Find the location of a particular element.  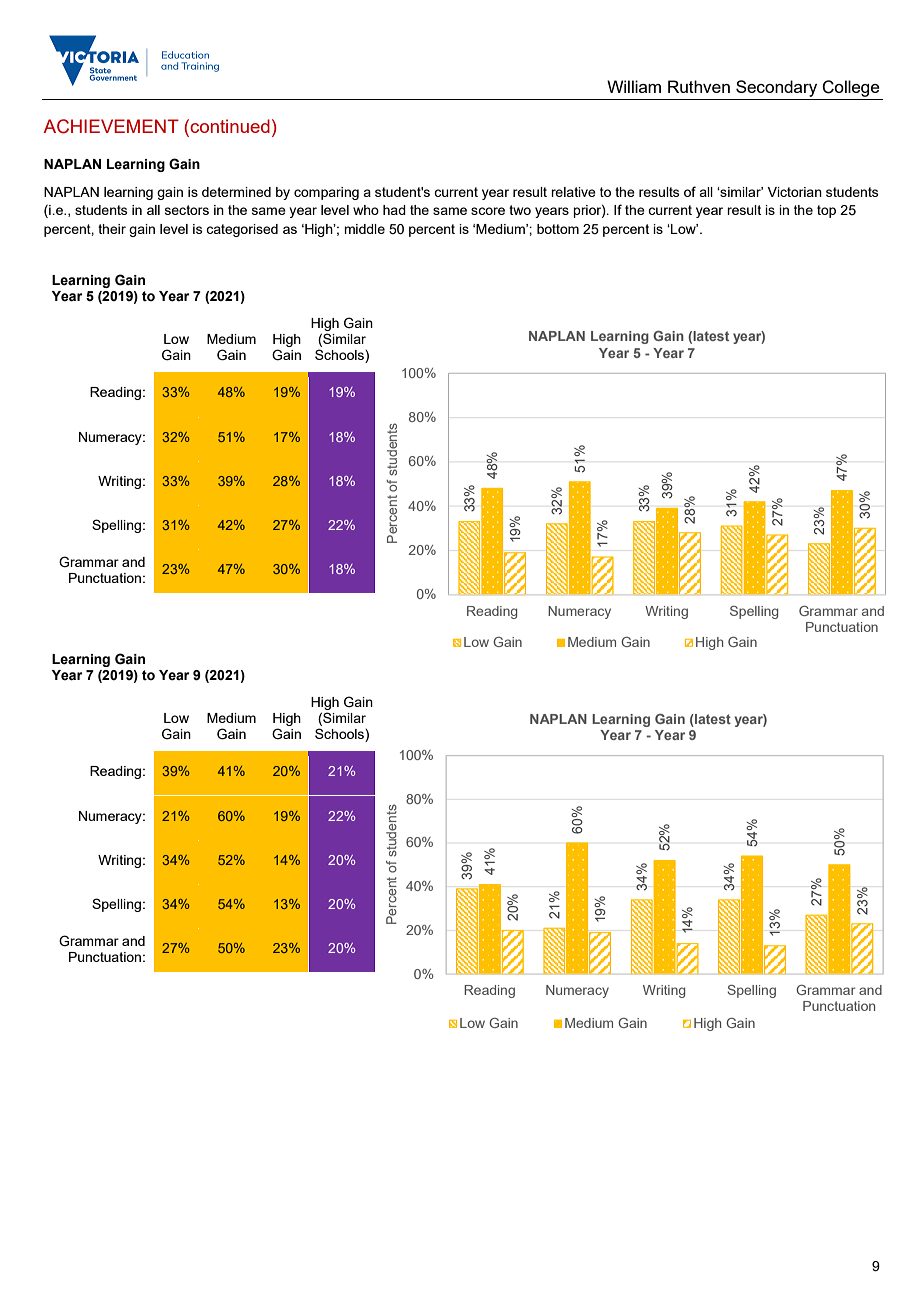

Secondary is located at coordinates (776, 88).
